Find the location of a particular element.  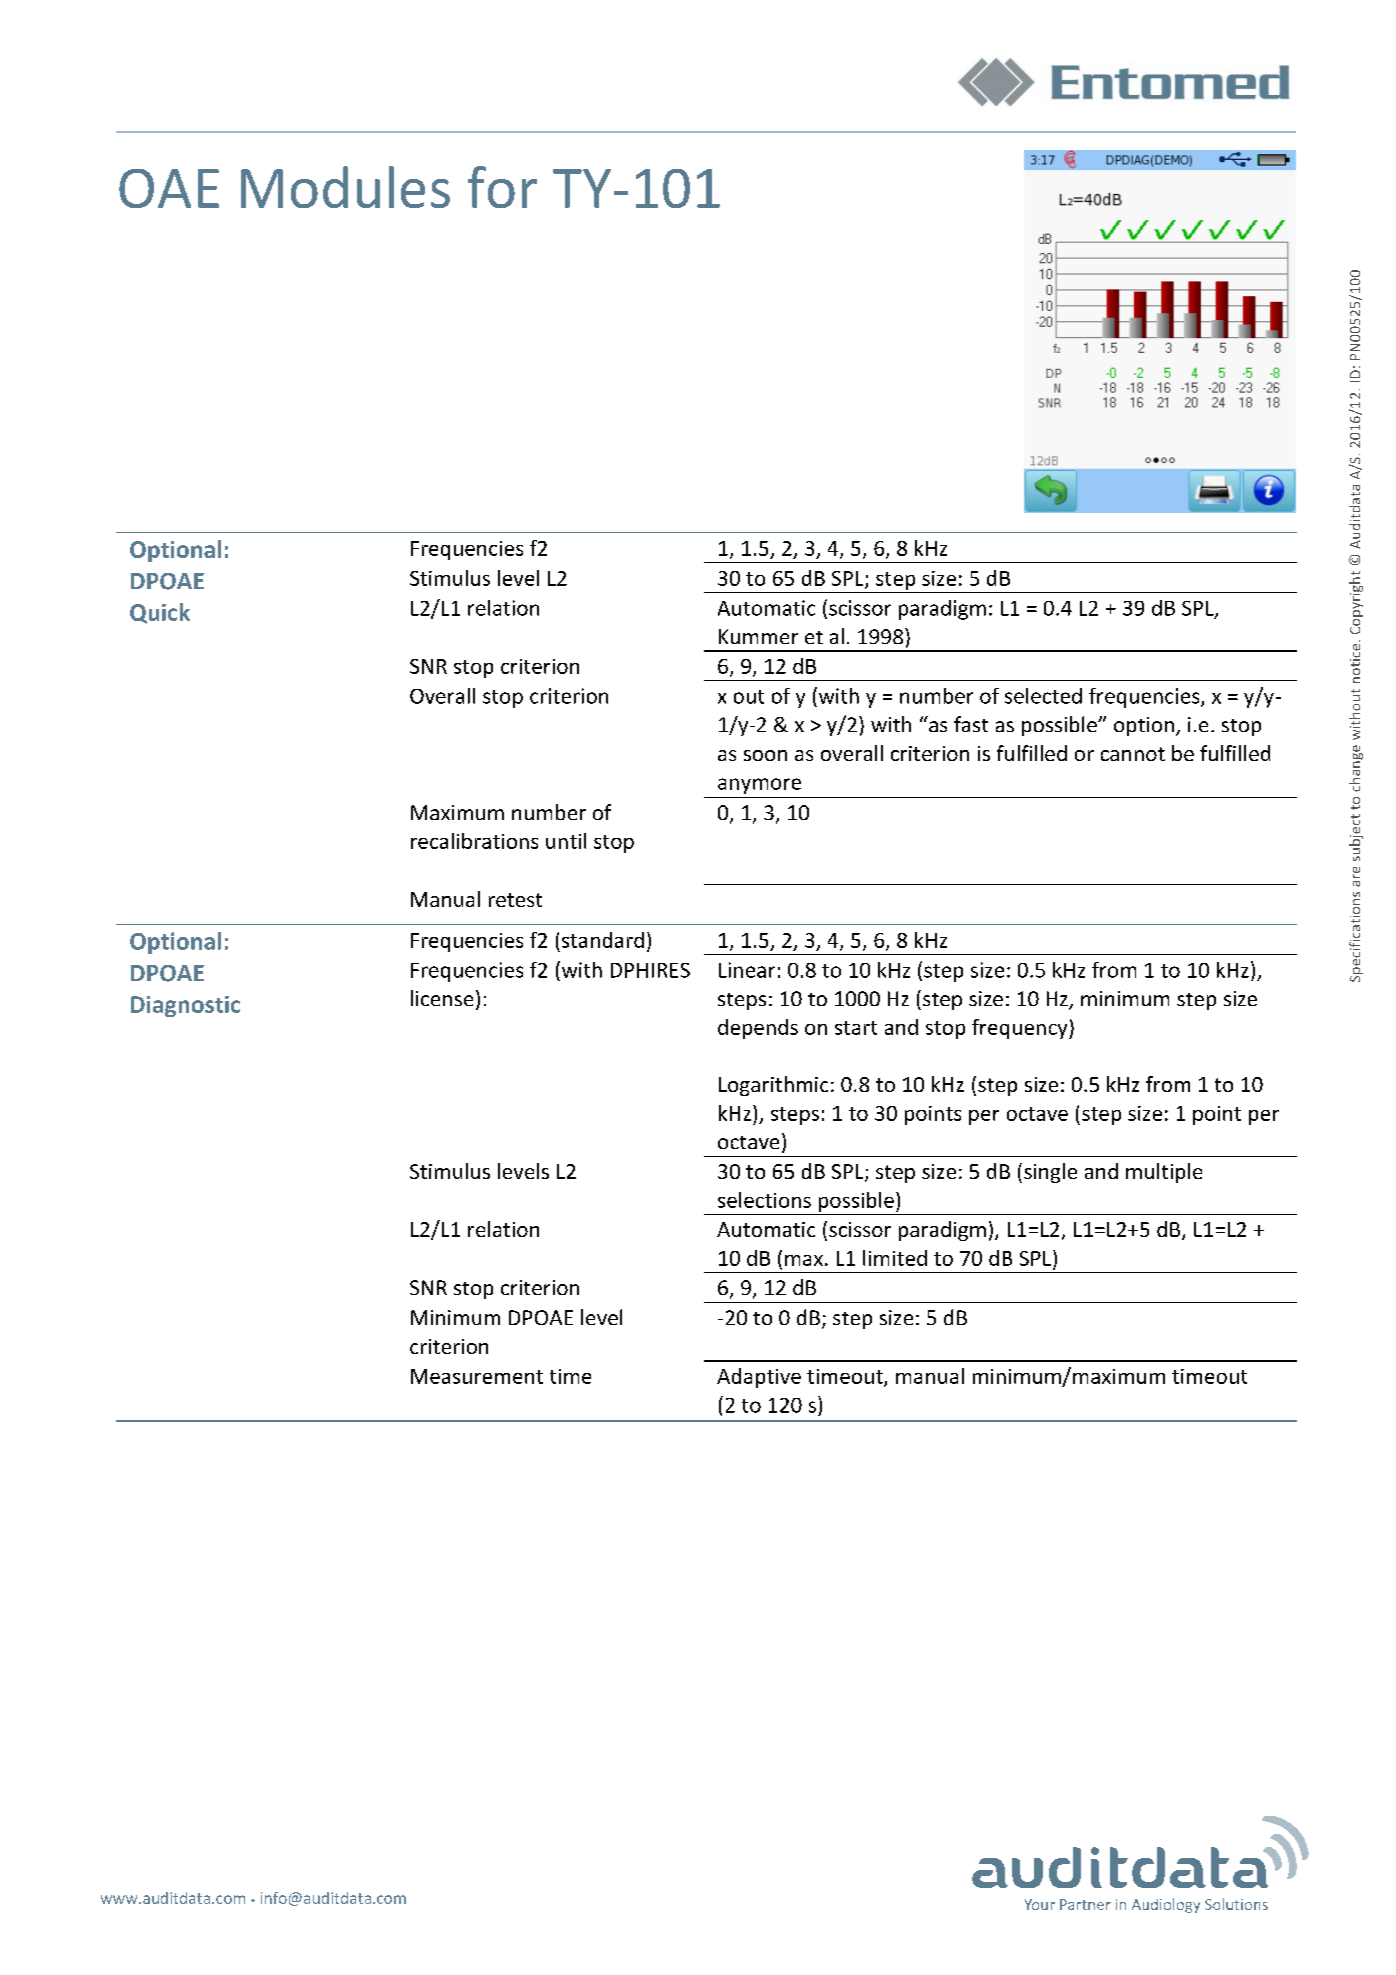

Quick is located at coordinates (160, 613).
